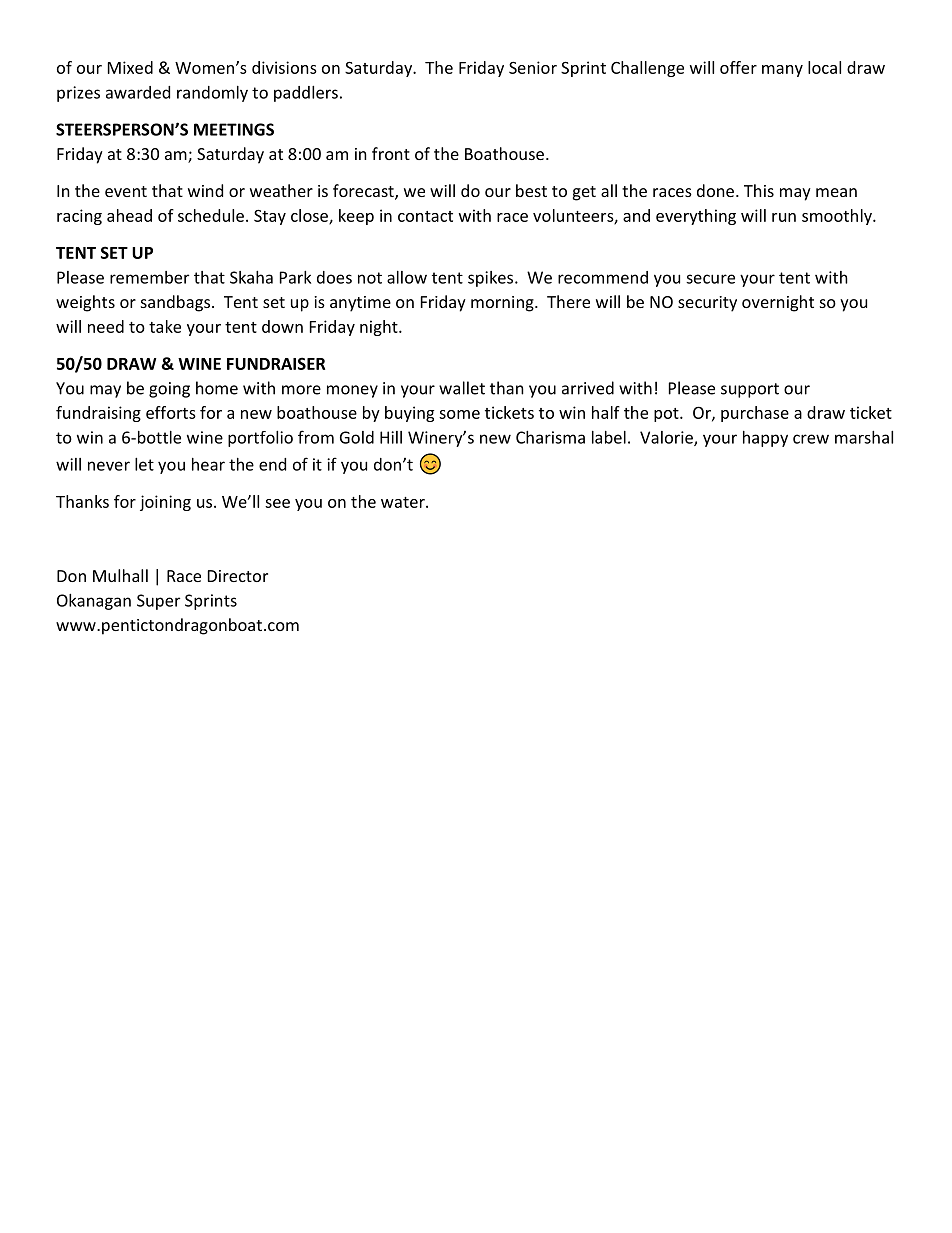  What do you see at coordinates (158, 602) in the screenshot?
I see `Super` at bounding box center [158, 602].
